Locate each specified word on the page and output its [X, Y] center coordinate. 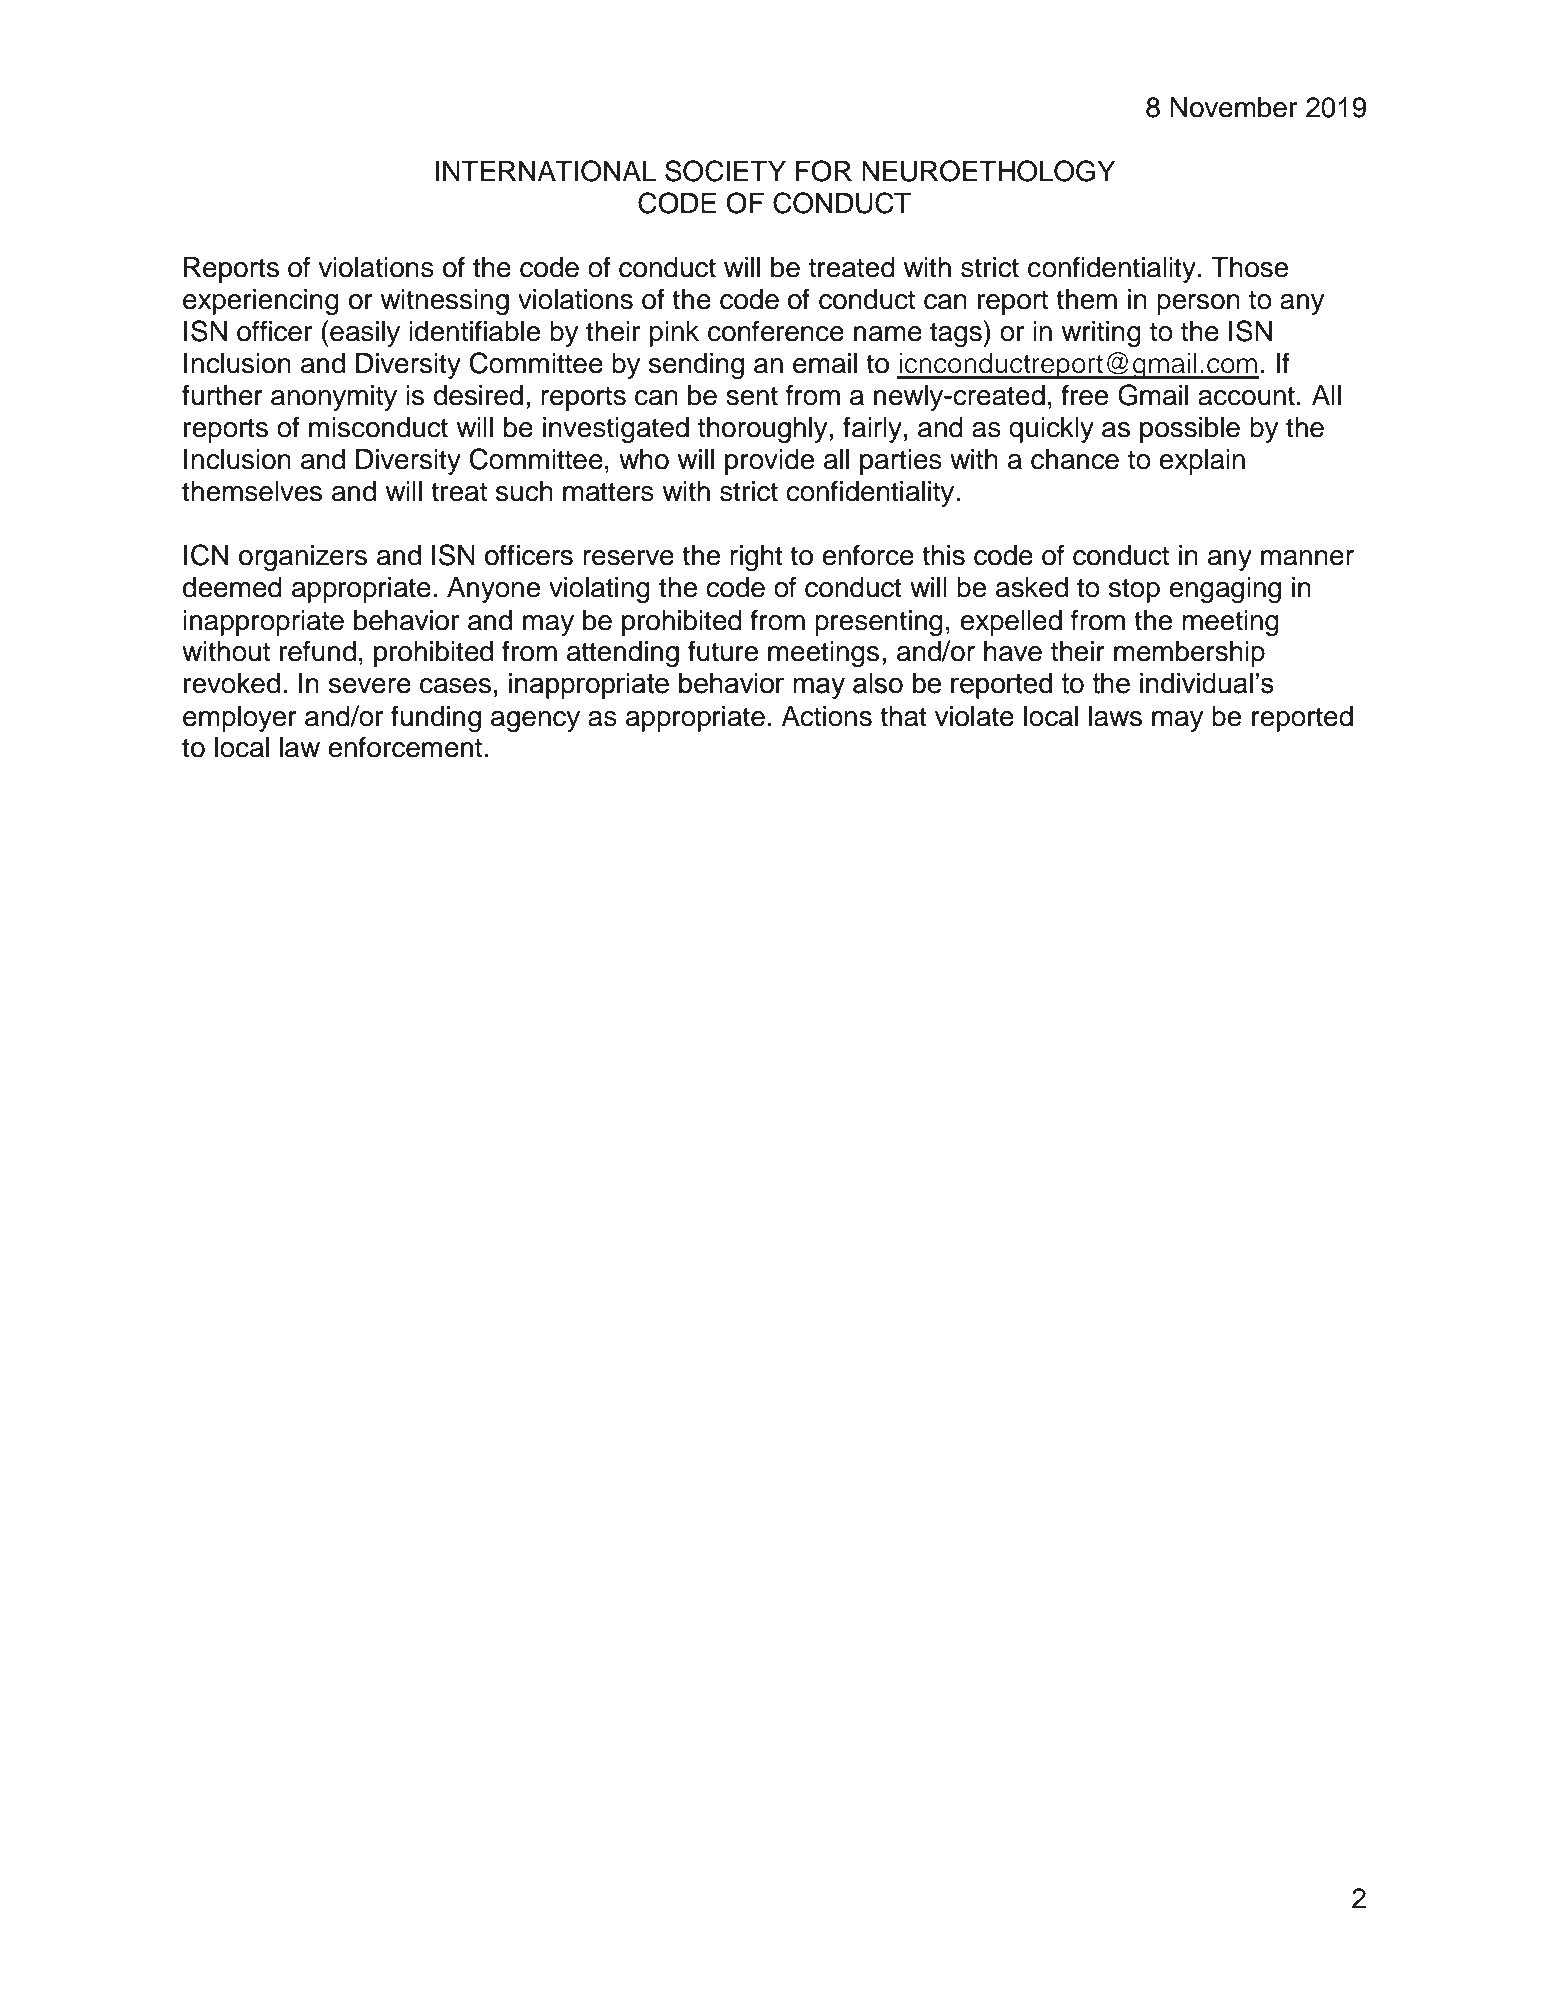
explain [1202, 462]
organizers [303, 558]
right [756, 558]
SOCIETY [725, 171]
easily [365, 334]
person [1198, 304]
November [1233, 107]
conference [776, 331]
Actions [826, 716]
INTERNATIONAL [545, 171]
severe [370, 686]
